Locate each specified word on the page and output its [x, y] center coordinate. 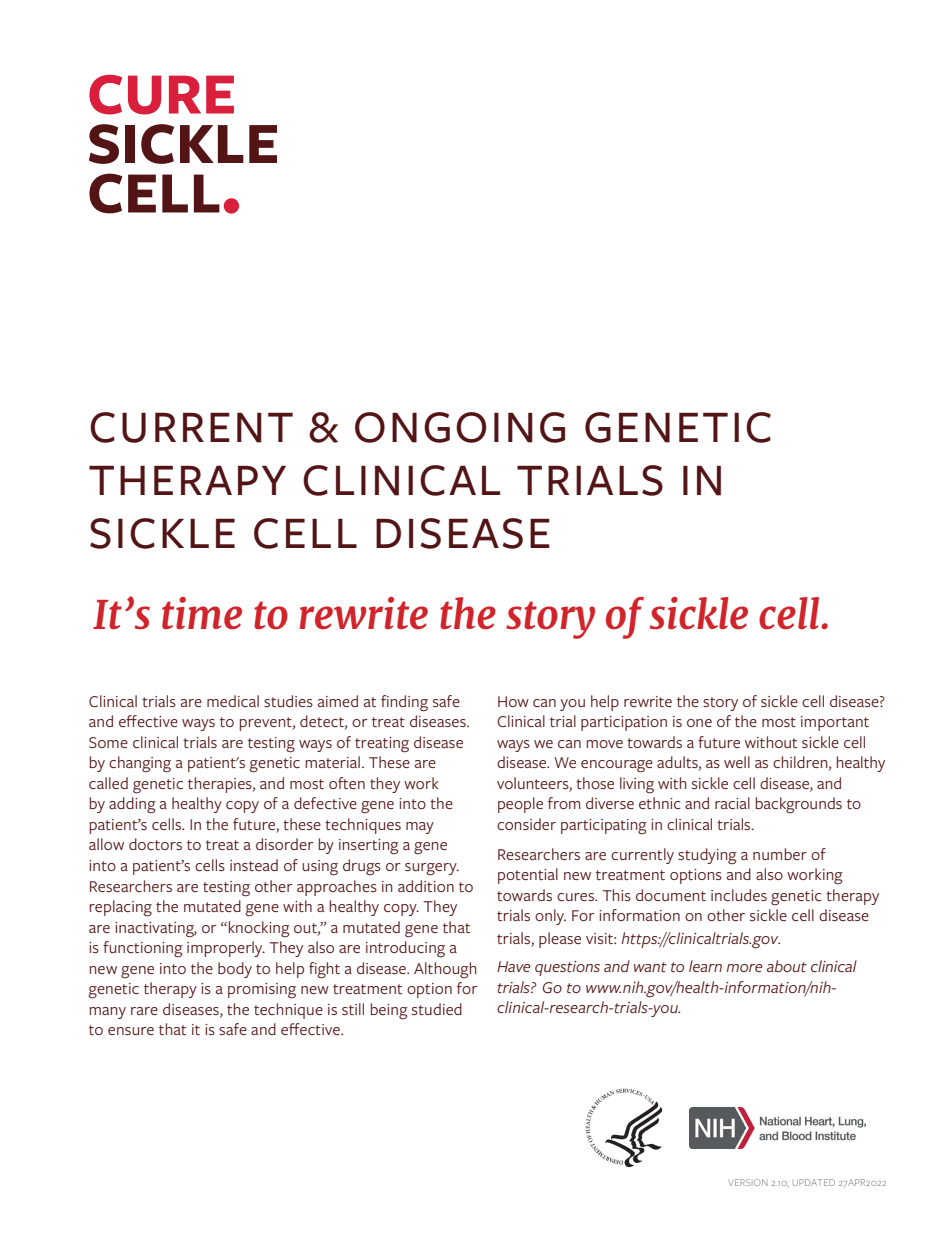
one [699, 723]
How [513, 701]
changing [140, 764]
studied [437, 1009]
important [835, 723]
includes [739, 895]
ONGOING [460, 427]
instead [254, 865]
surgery [432, 869]
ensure [131, 1031]
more [745, 968]
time [202, 613]
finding [404, 703]
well [737, 762]
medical [233, 701]
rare [144, 1011]
